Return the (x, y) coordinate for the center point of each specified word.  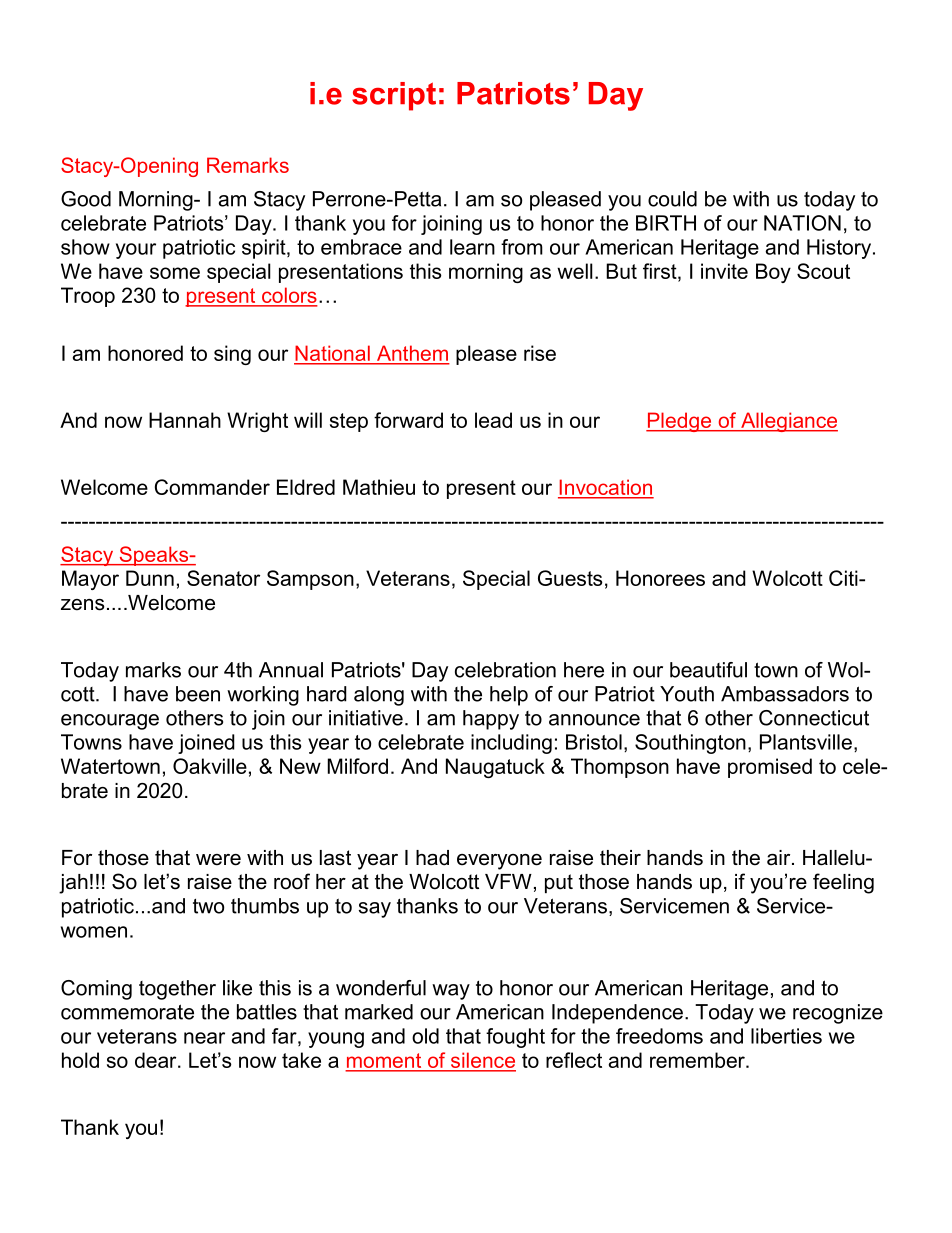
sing (232, 355)
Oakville (210, 766)
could (672, 199)
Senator (223, 578)
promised (770, 768)
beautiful (708, 670)
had (432, 858)
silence (482, 1061)
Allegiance (788, 422)
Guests (570, 578)
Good (86, 199)
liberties (786, 1036)
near (204, 1038)
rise (540, 353)
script (394, 96)
